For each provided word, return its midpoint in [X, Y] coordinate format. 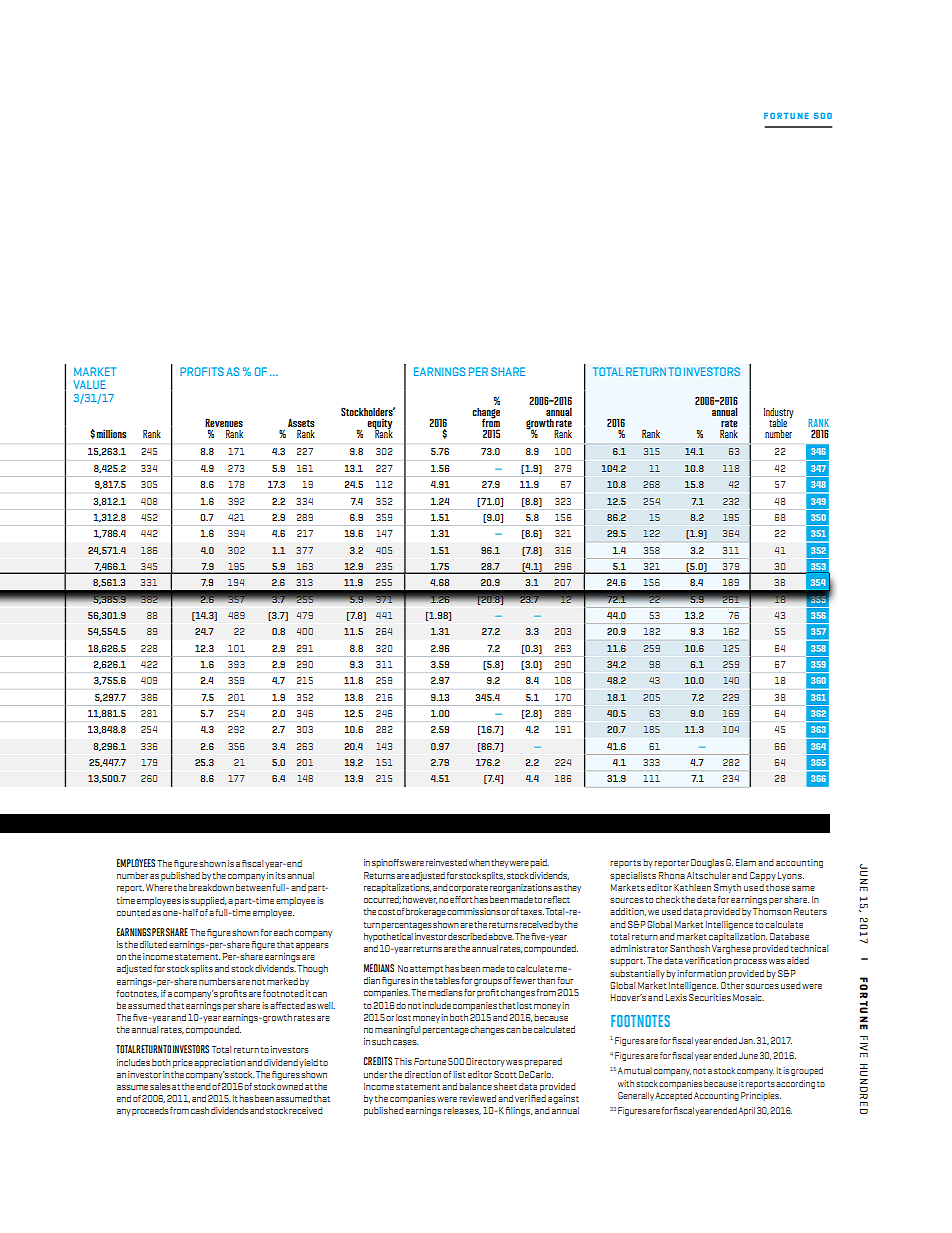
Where [159, 887]
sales [160, 1086]
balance [475, 1086]
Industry [779, 414]
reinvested [446, 862]
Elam [746, 862]
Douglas [707, 863]
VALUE [90, 384]
